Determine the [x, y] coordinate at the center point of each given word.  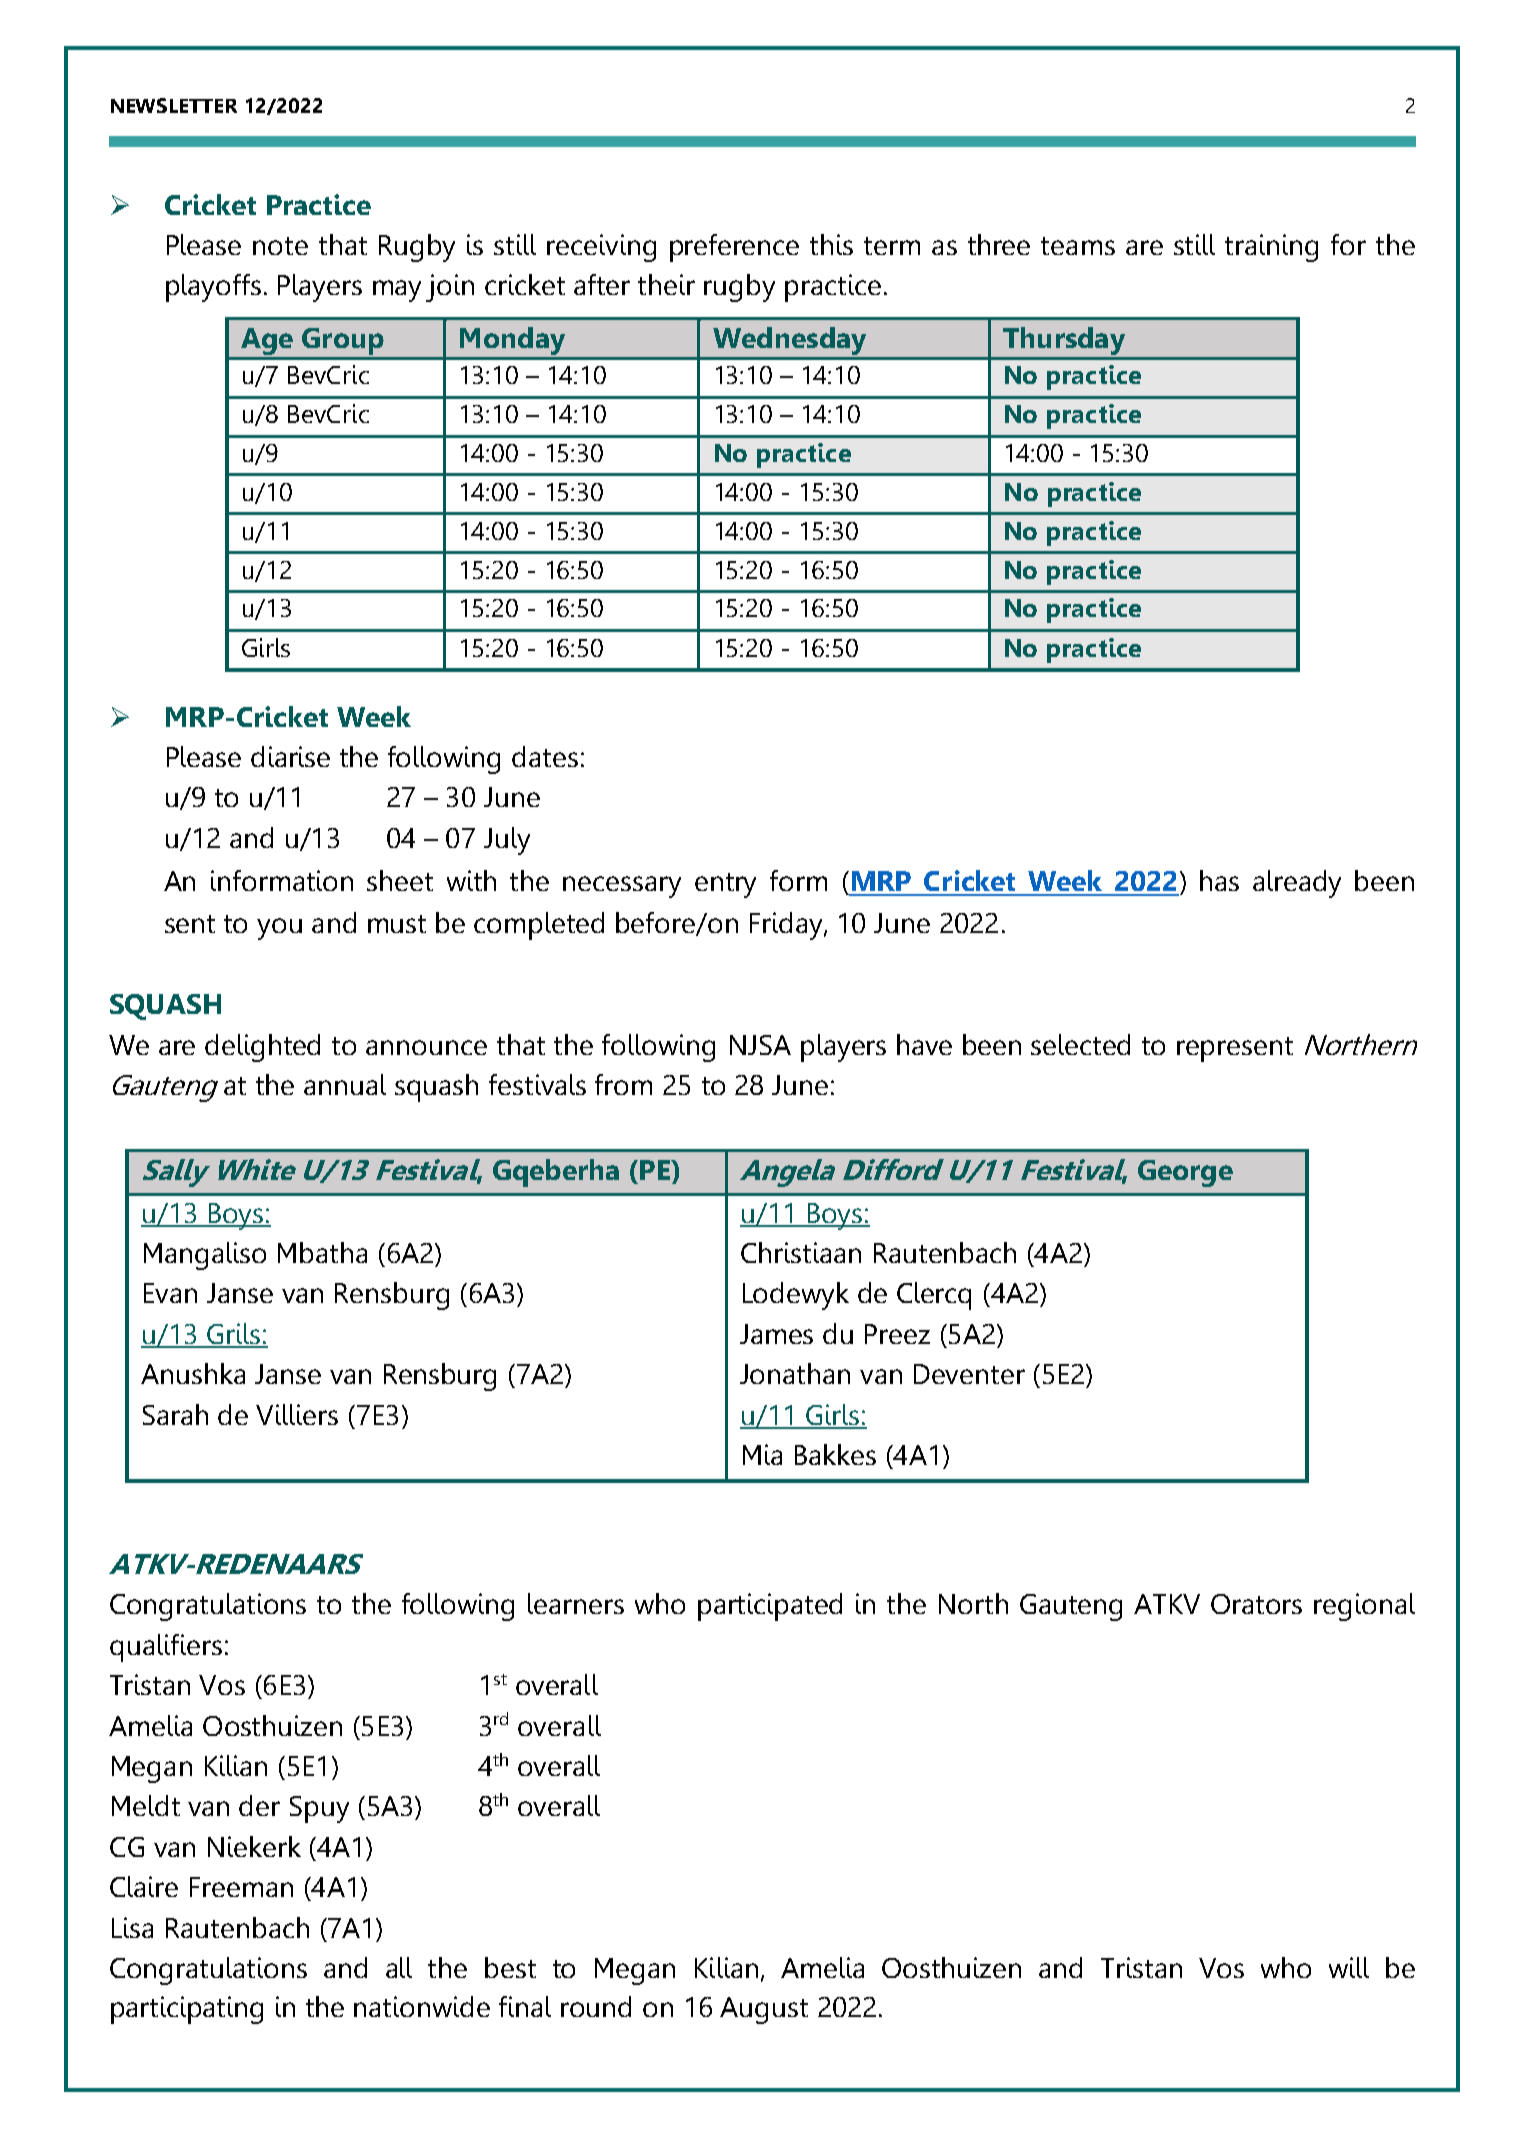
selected [1080, 1044]
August [764, 2010]
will [1349, 1967]
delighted [262, 1048]
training [1271, 248]
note [280, 246]
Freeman [241, 1887]
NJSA [760, 1045]
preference [734, 248]
